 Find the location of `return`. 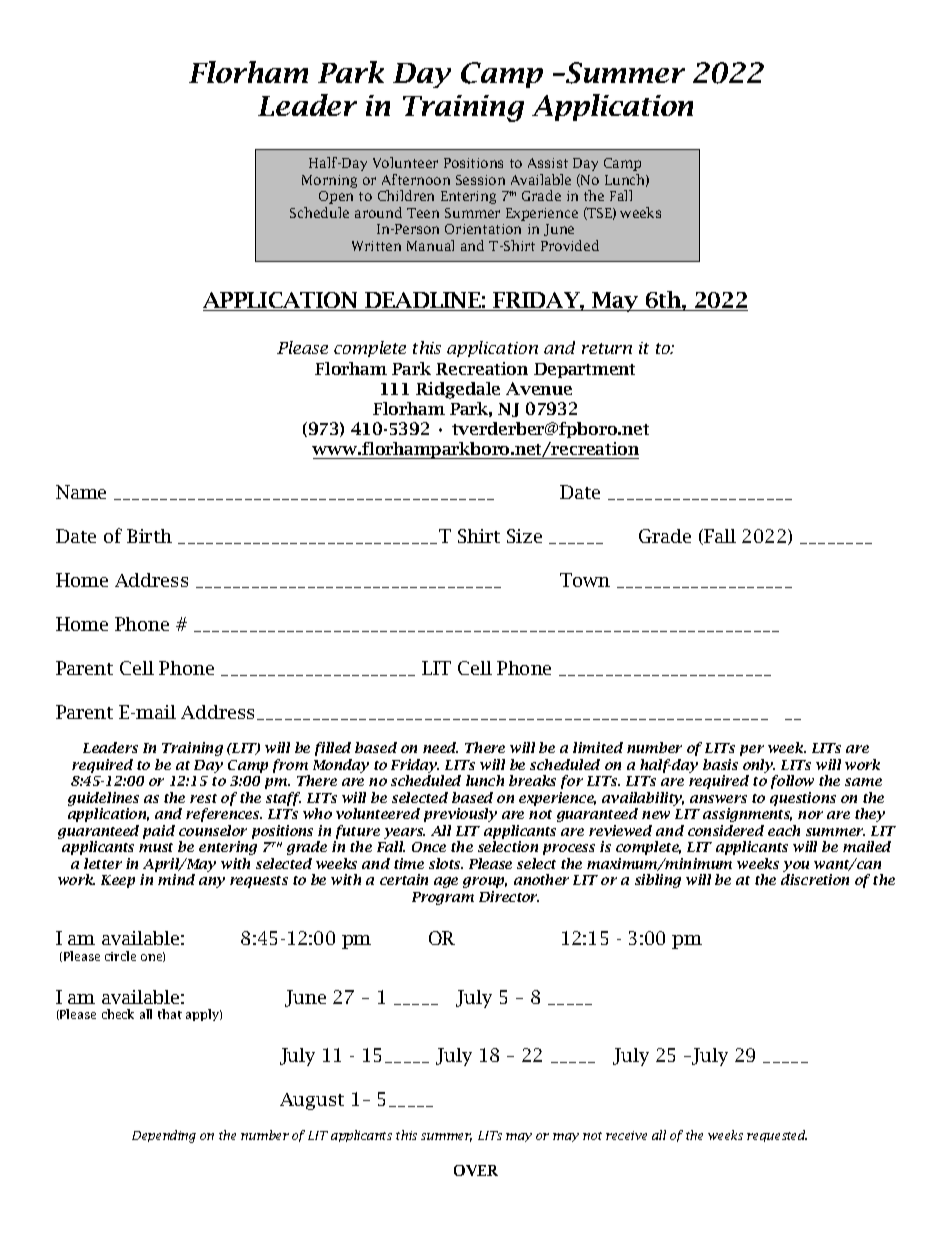

return is located at coordinates (607, 348).
